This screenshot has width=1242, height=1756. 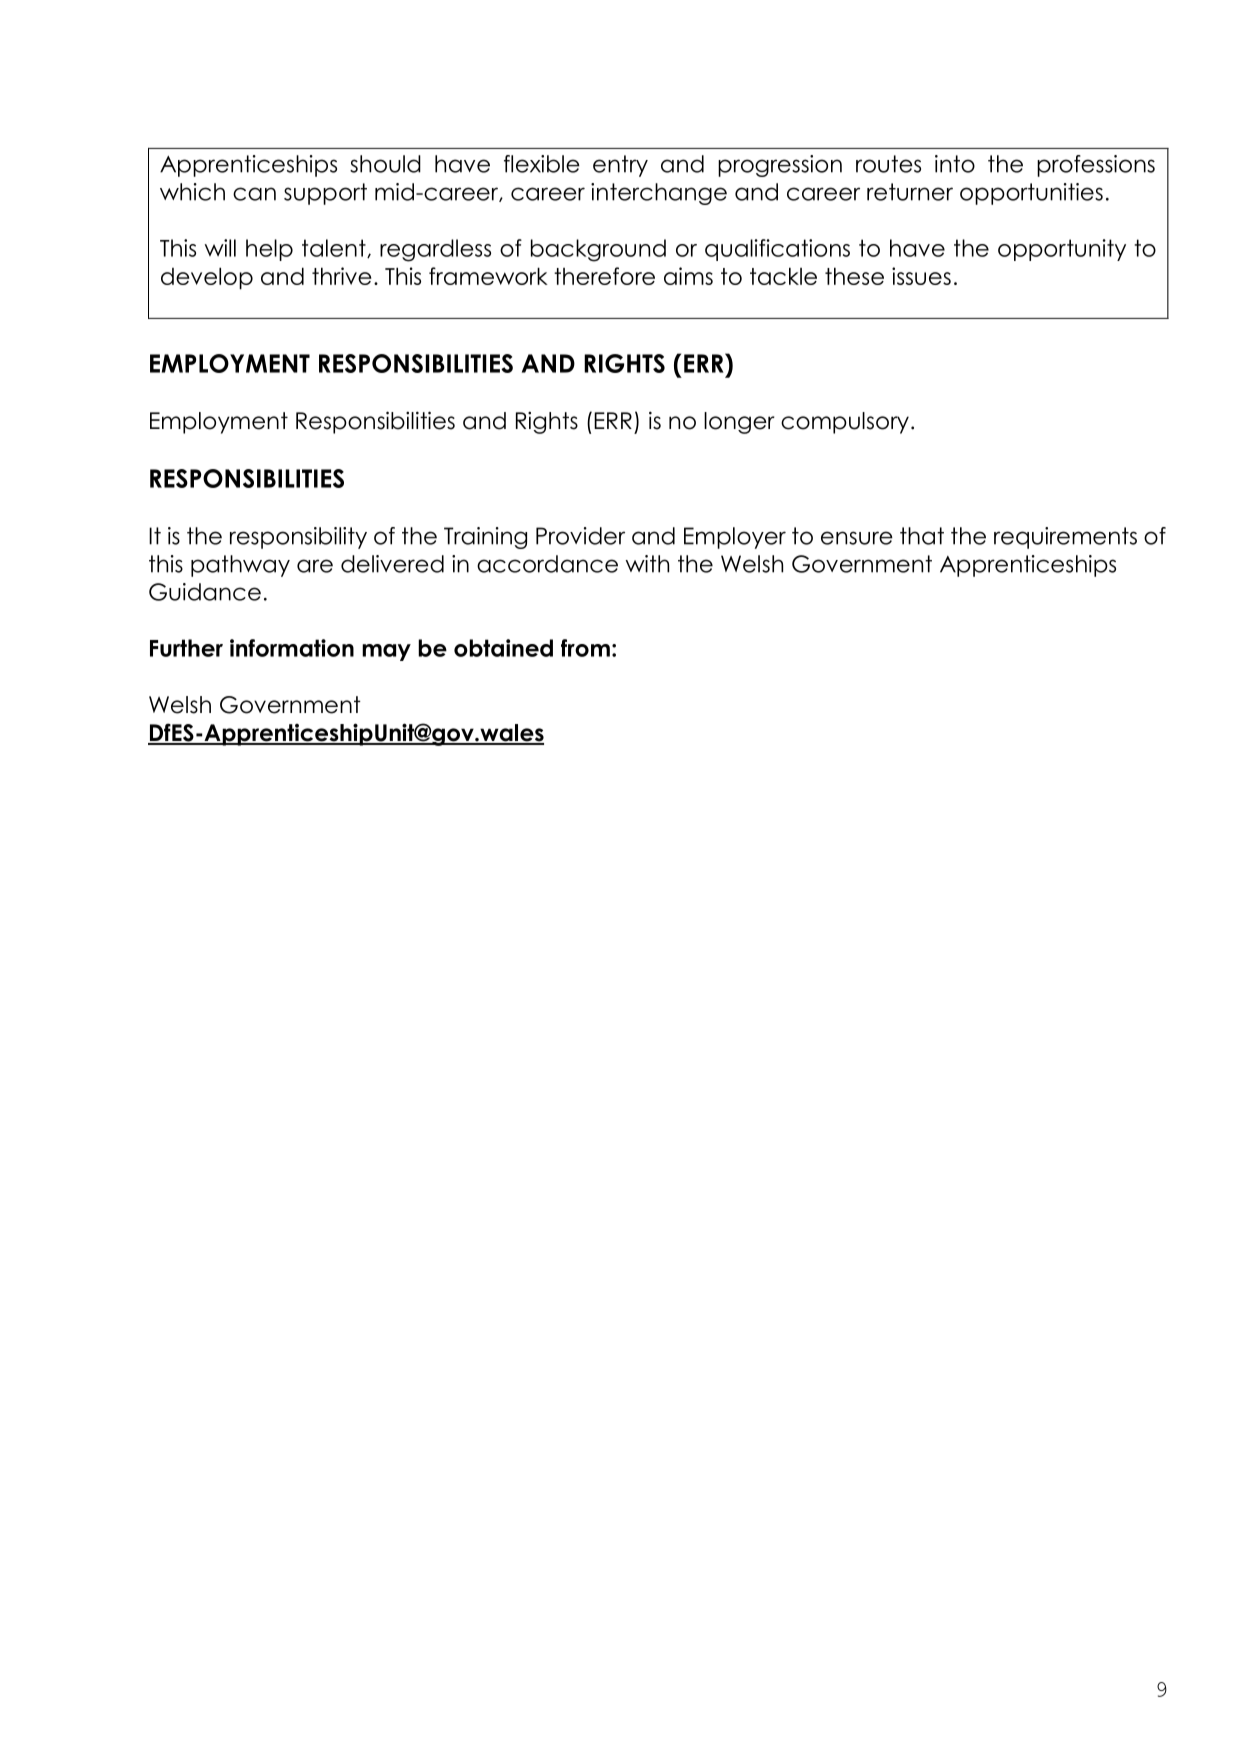 What do you see at coordinates (341, 276) in the screenshot?
I see `thrive` at bounding box center [341, 276].
